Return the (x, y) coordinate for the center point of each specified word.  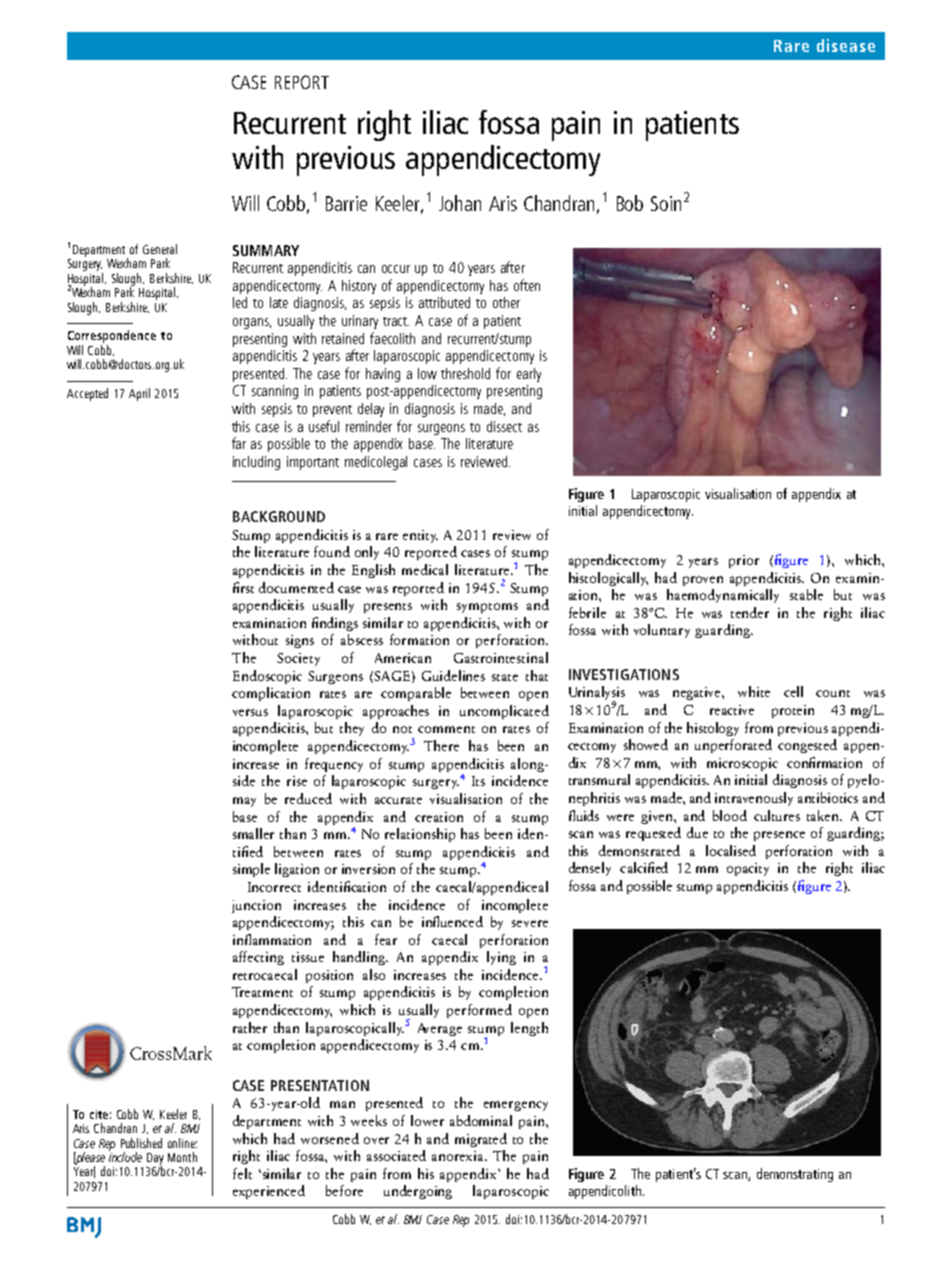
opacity (748, 869)
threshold (465, 373)
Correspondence (112, 336)
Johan (460, 203)
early (529, 375)
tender (750, 612)
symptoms (487, 608)
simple (251, 870)
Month (182, 1157)
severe (530, 923)
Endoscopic (267, 677)
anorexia (459, 1156)
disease (846, 45)
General (160, 249)
